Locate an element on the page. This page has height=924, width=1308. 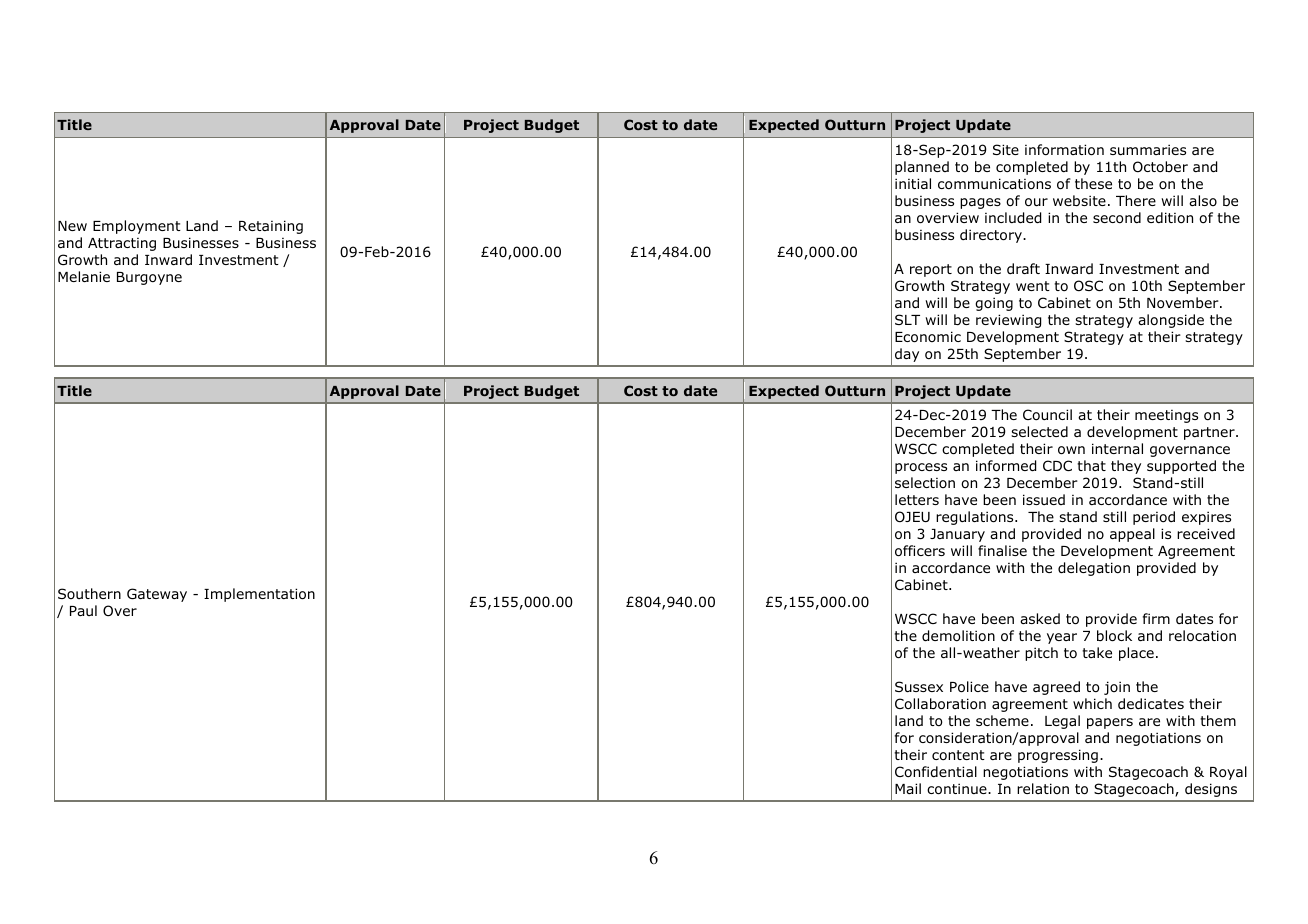
Retaining is located at coordinates (271, 227).
